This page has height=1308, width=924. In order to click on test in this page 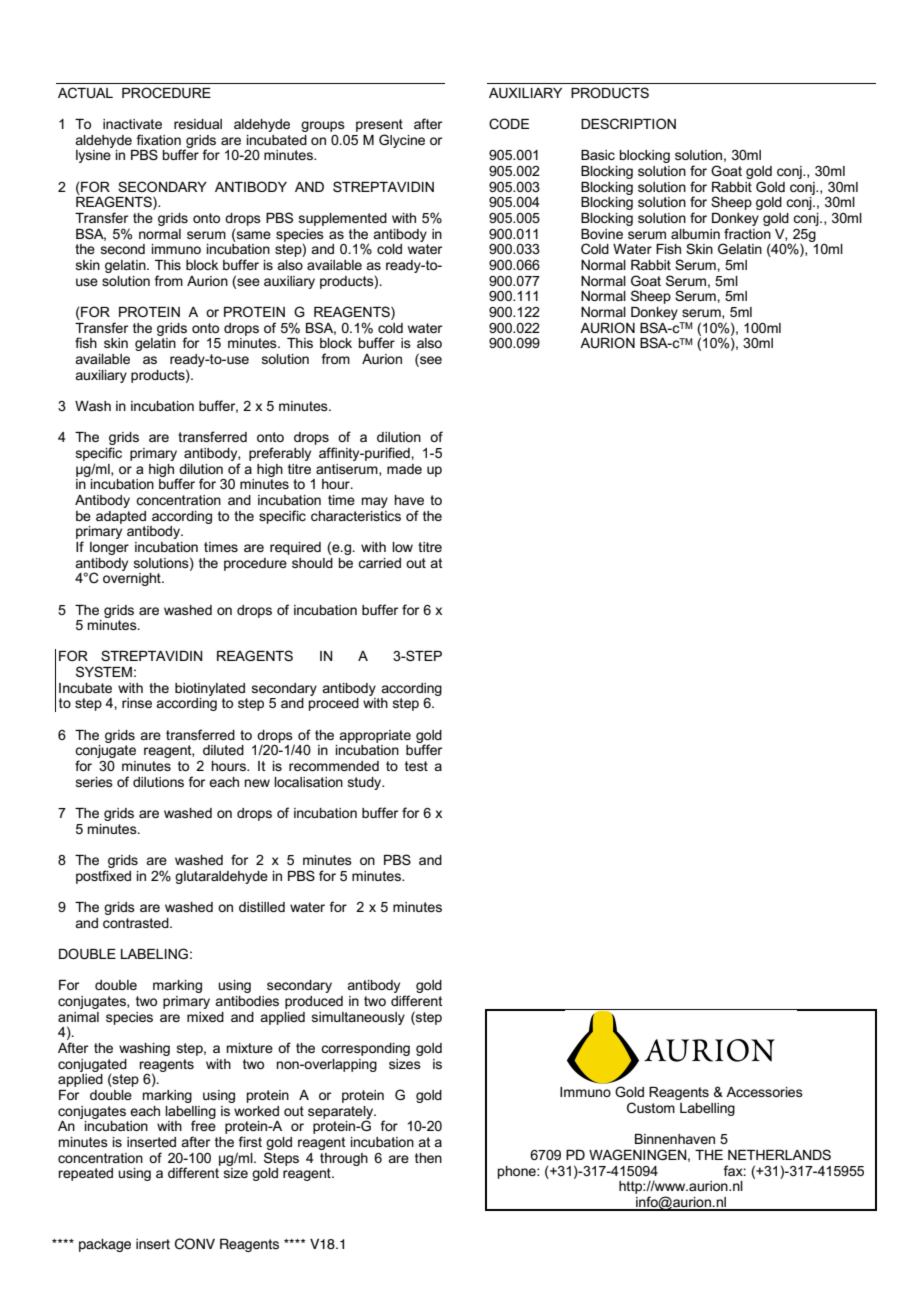, I will do `click(416, 766)`.
